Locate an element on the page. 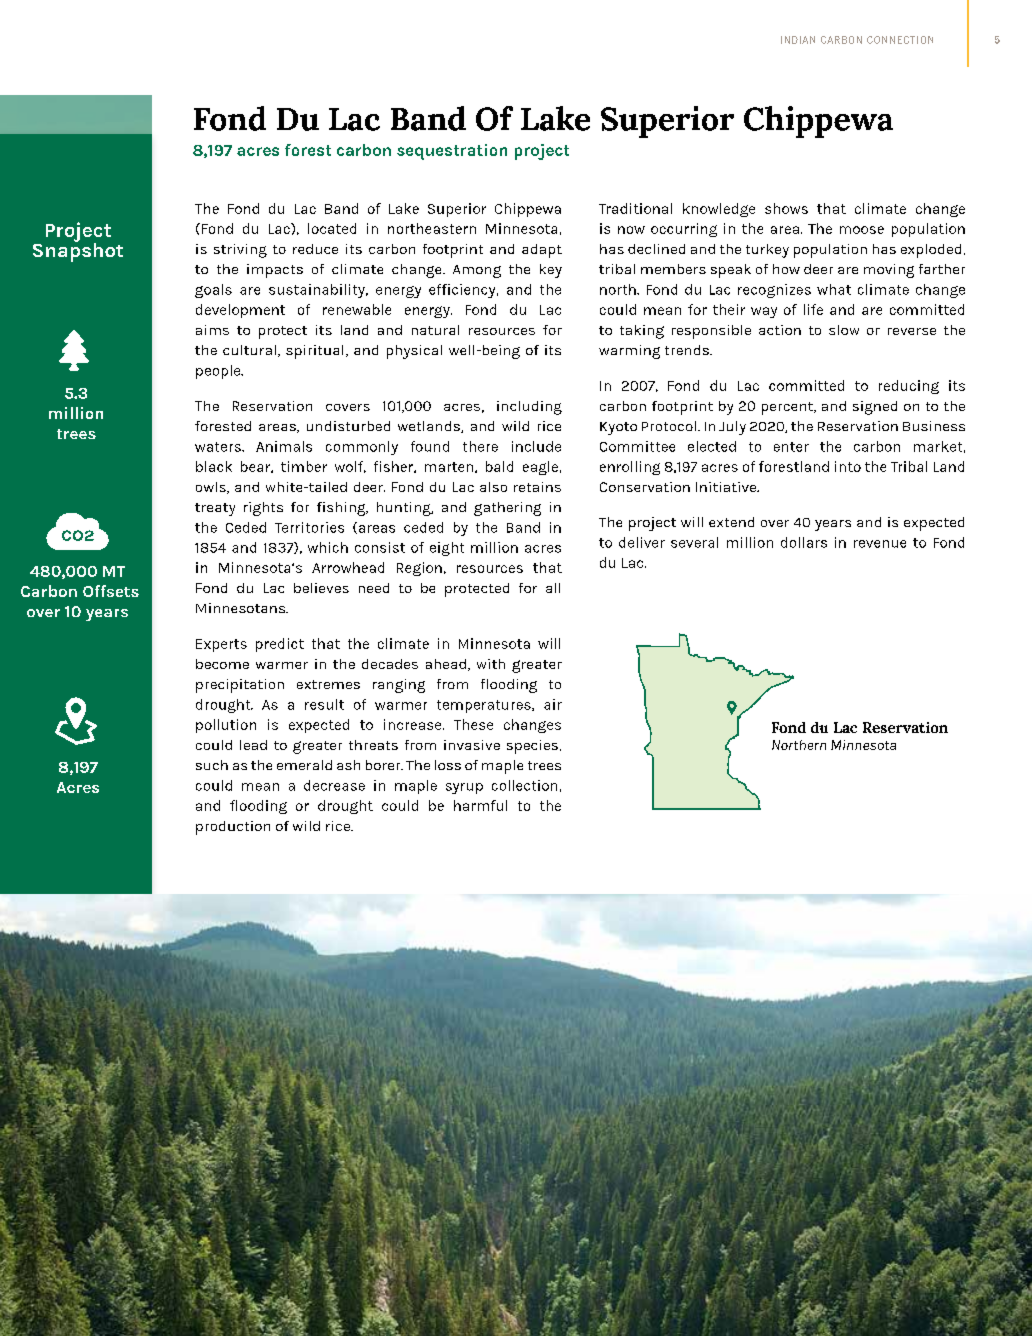  natural is located at coordinates (435, 330).
